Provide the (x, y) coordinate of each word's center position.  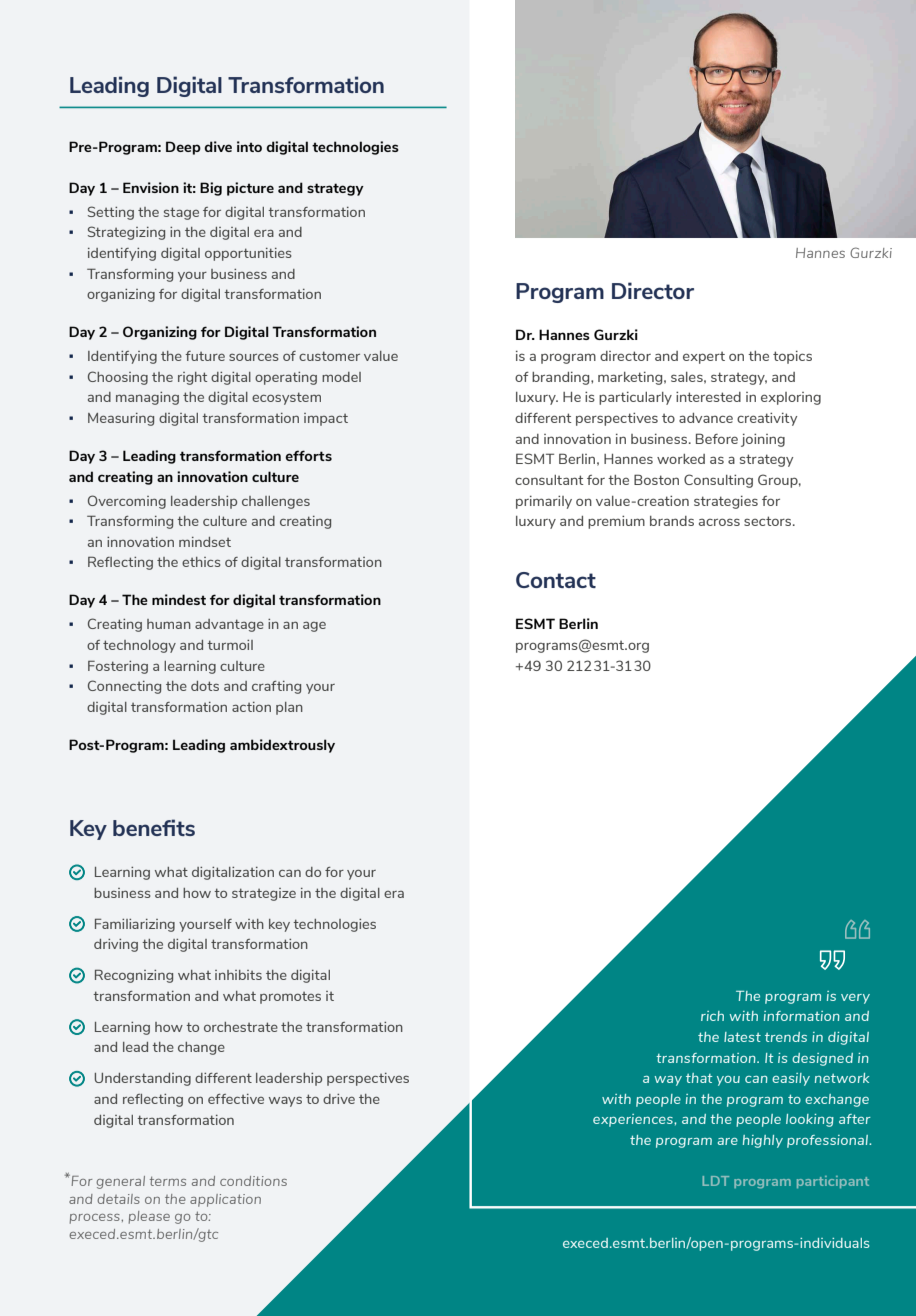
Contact (556, 580)
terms (168, 1181)
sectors (769, 521)
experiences (634, 1120)
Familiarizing (135, 925)
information (802, 1016)
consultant (549, 480)
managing (147, 398)
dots (205, 686)
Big (211, 189)
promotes (290, 998)
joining (763, 440)
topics (792, 357)
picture (250, 189)
